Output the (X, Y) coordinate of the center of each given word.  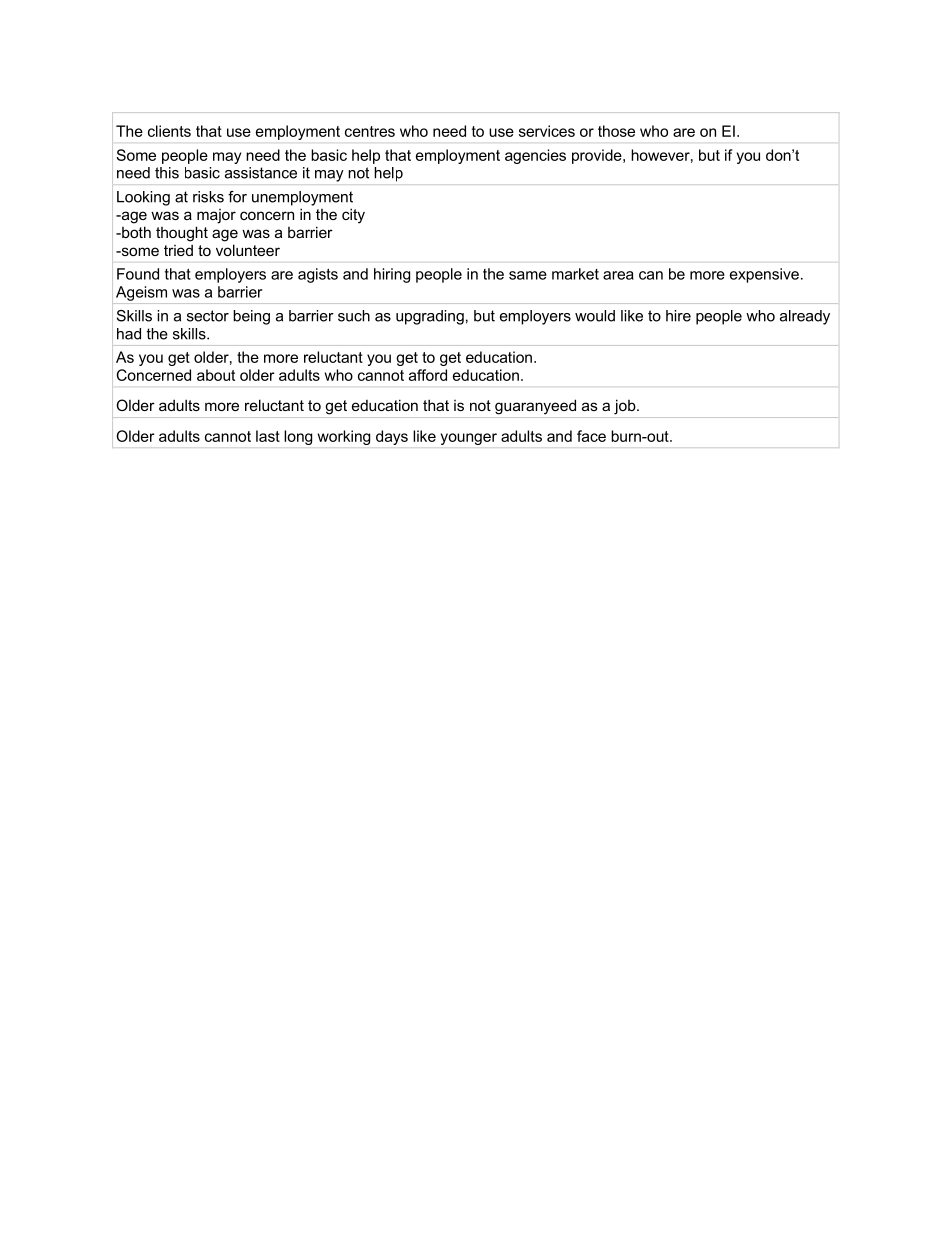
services (547, 131)
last (268, 436)
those (616, 131)
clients (169, 131)
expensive (764, 275)
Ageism (141, 293)
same (528, 275)
